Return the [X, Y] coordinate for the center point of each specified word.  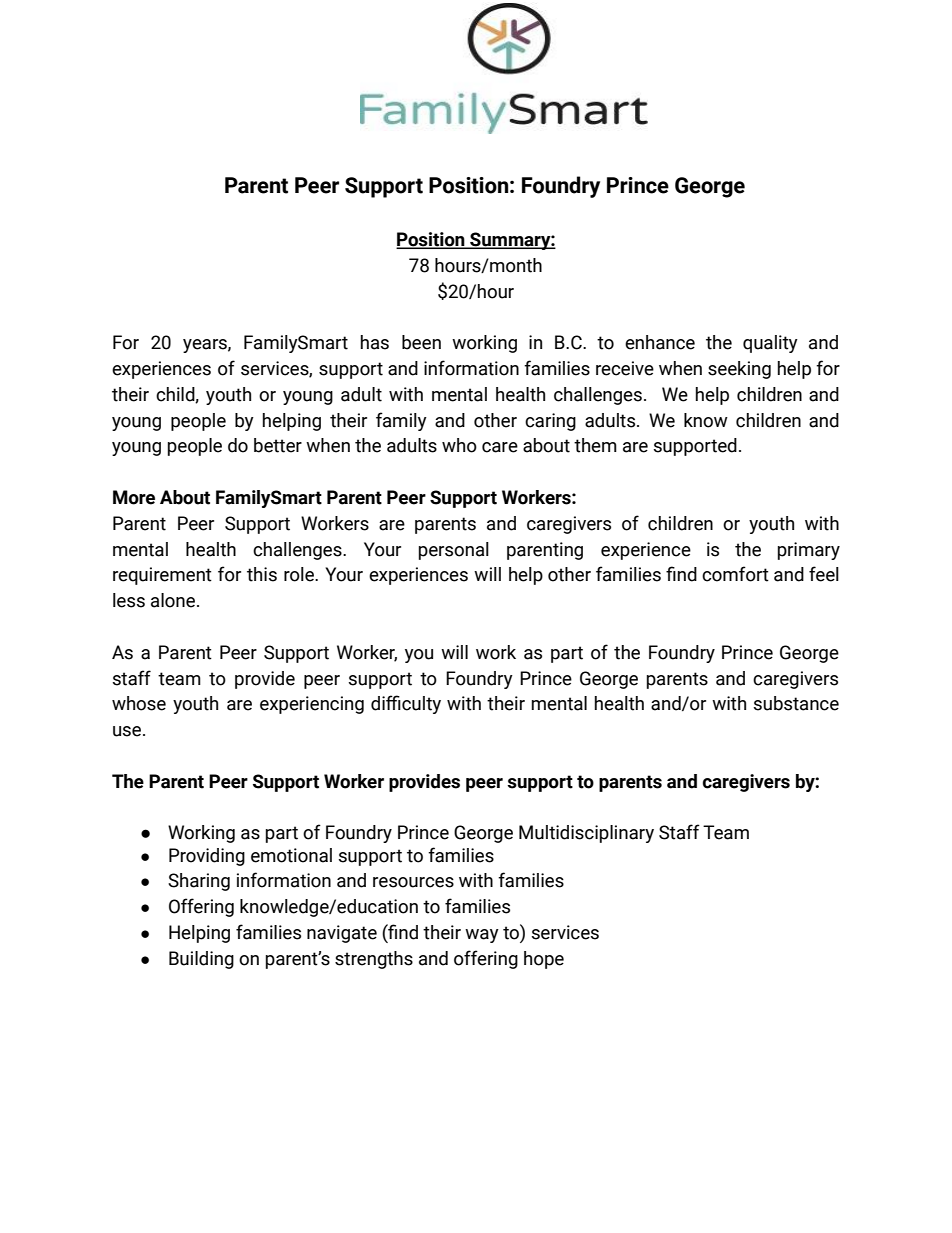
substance [796, 703]
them [595, 445]
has [375, 342]
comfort [735, 574]
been [421, 342]
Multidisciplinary [586, 834]
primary [809, 551]
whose [139, 703]
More [134, 497]
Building [201, 960]
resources [413, 882]
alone [173, 600]
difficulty [406, 704]
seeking [739, 370]
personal [454, 551]
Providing [207, 857]
